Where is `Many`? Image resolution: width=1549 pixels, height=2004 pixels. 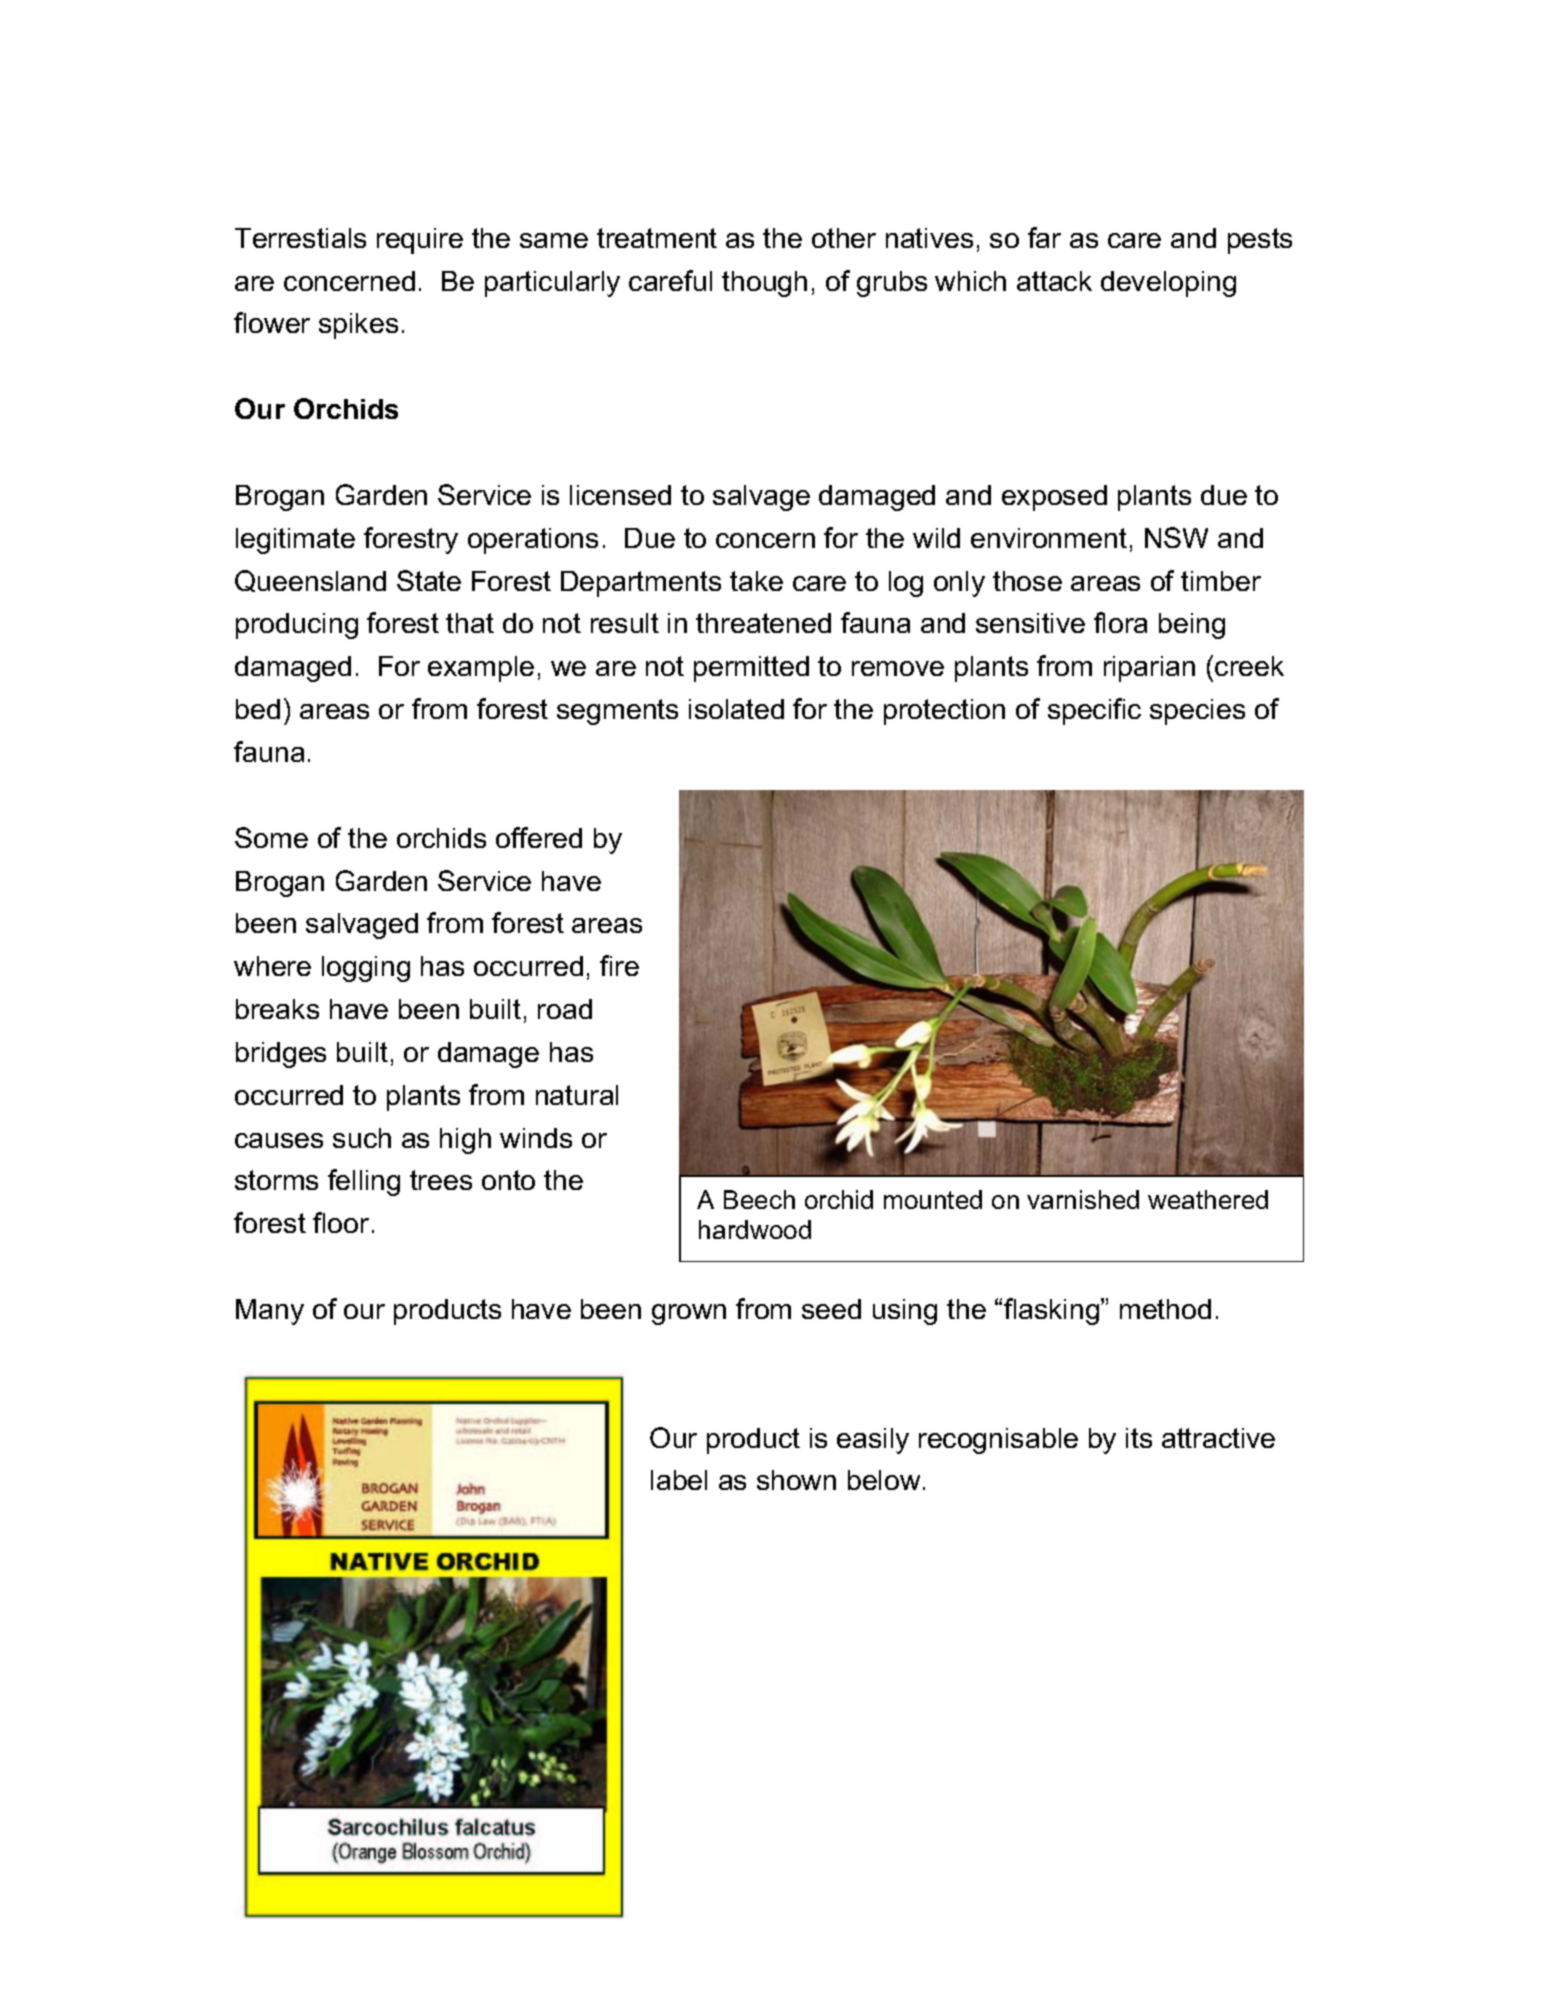 Many is located at coordinates (270, 1312).
